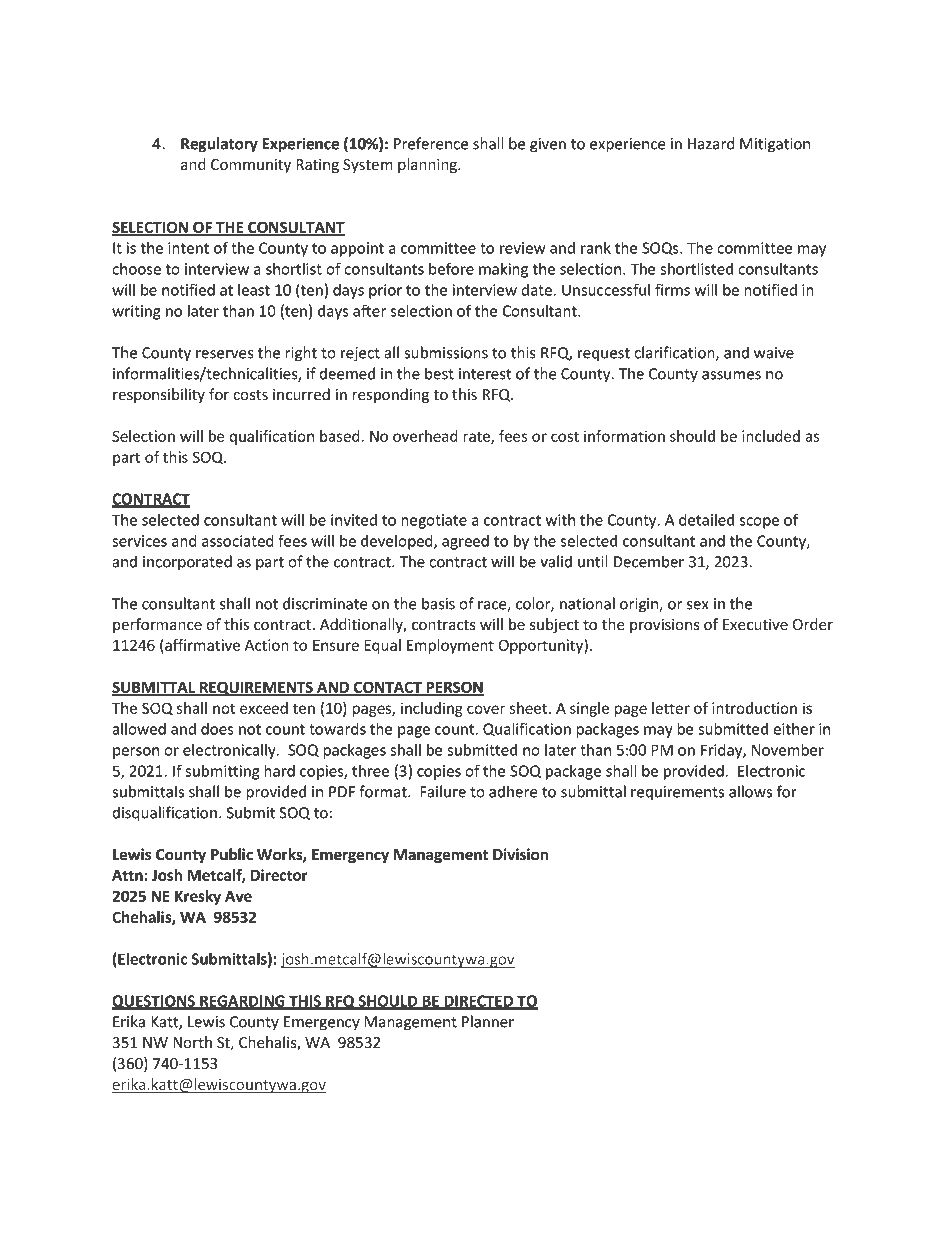  What do you see at coordinates (428, 165) in the page?
I see `planning` at bounding box center [428, 165].
